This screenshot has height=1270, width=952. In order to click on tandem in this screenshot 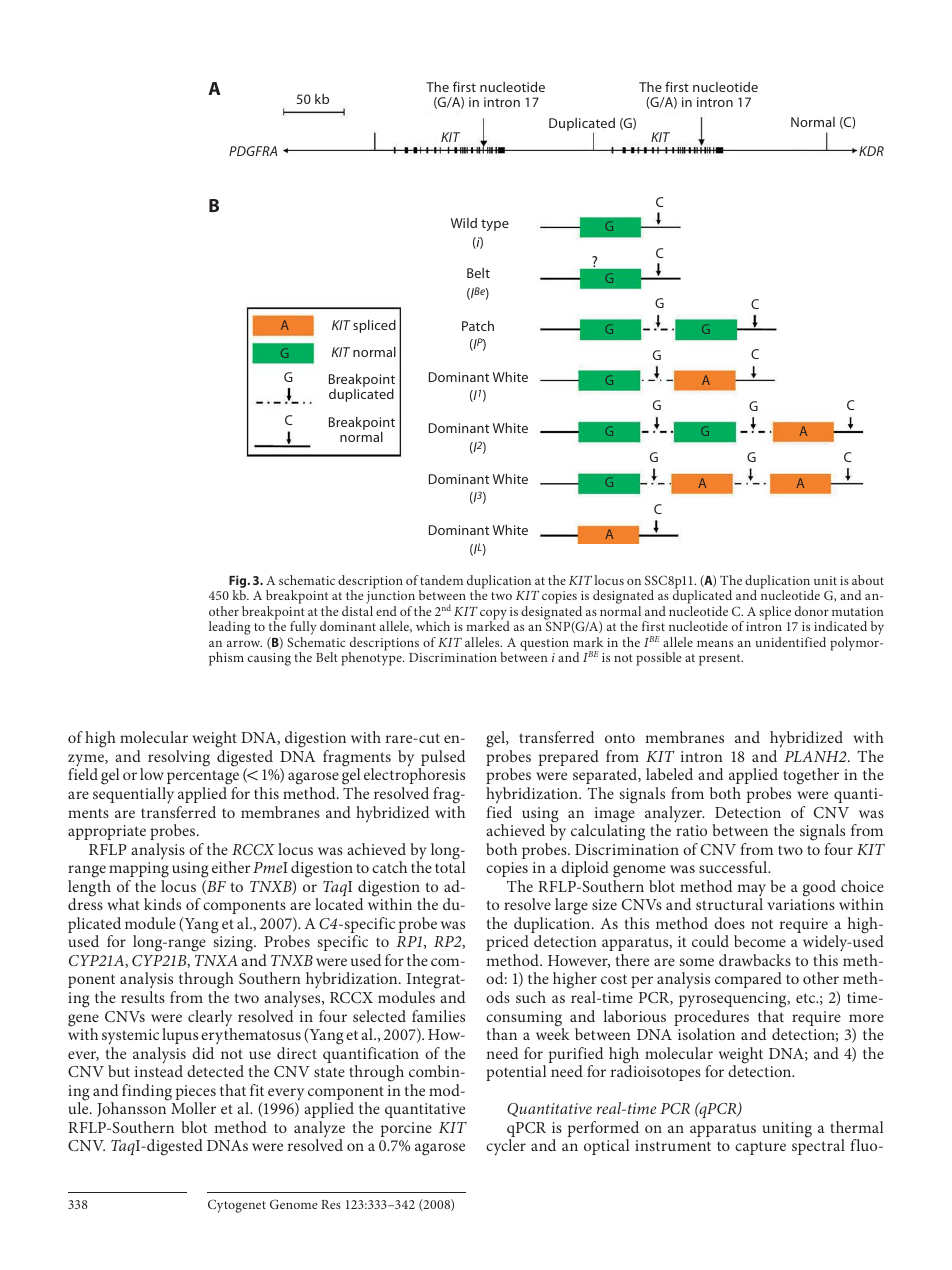, I will do `click(441, 580)`.
